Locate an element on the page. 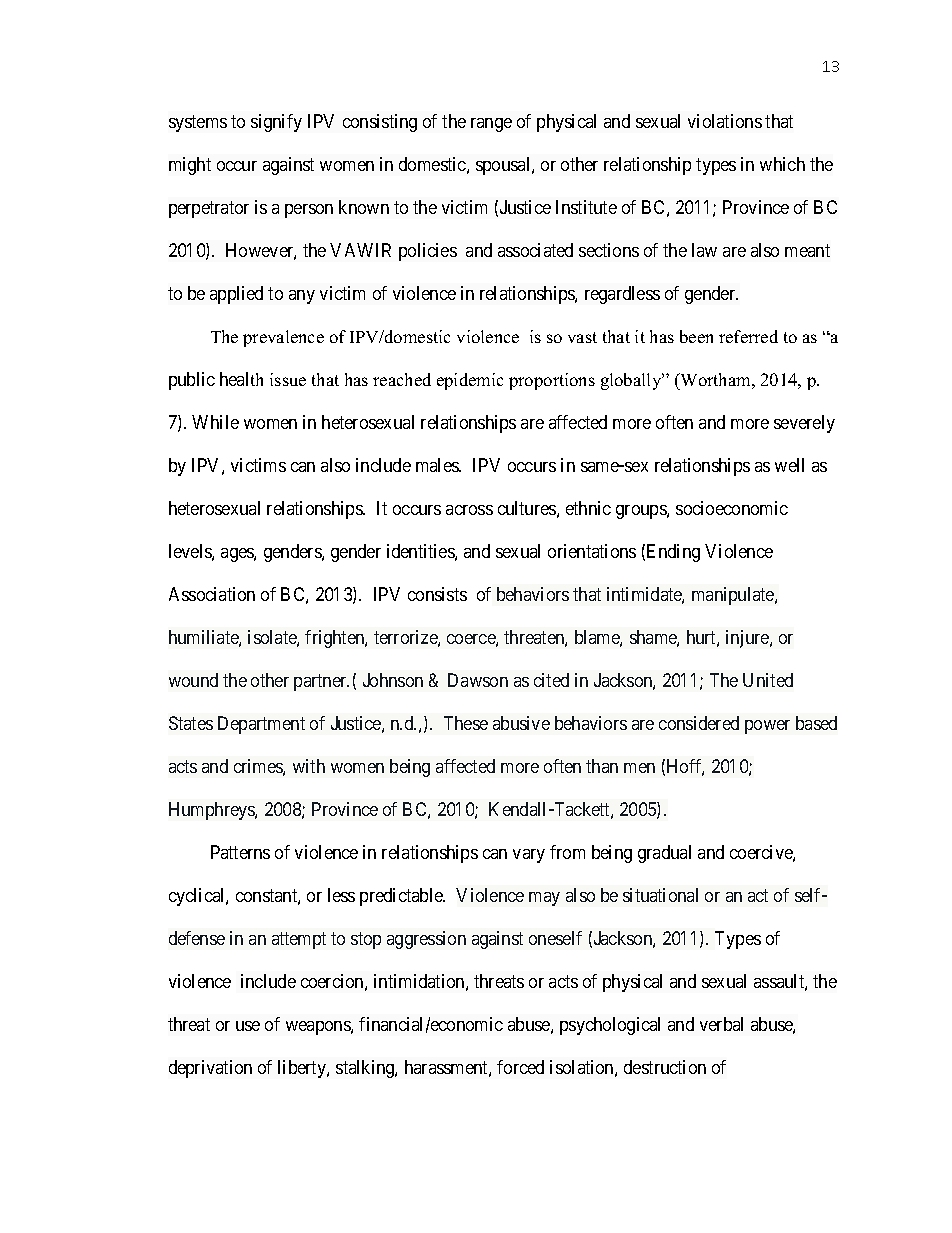 This page has width=952, height=1233. While is located at coordinates (215, 422).
